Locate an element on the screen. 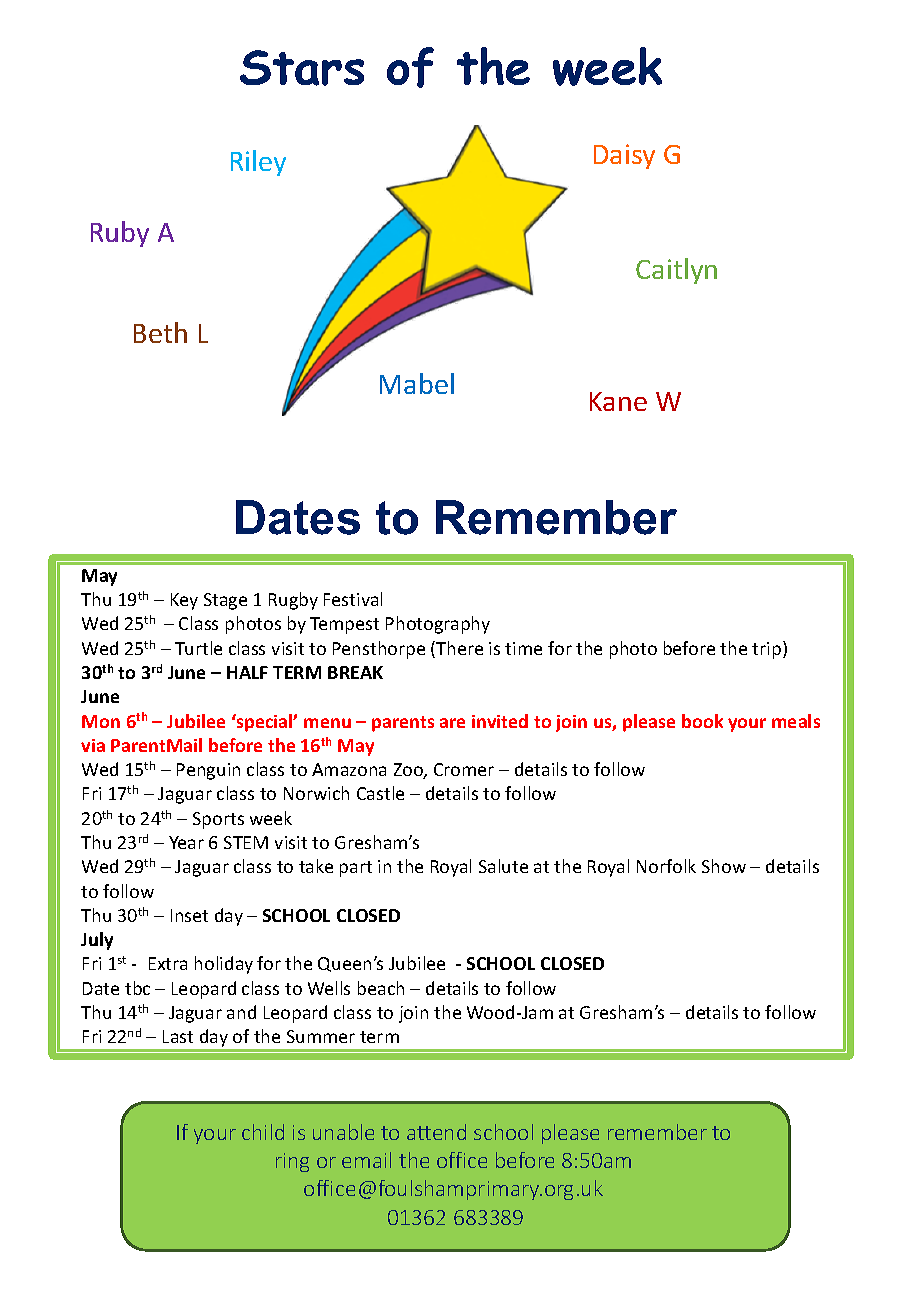 The height and width of the screenshot is (1316, 911). attend is located at coordinates (436, 1132).
